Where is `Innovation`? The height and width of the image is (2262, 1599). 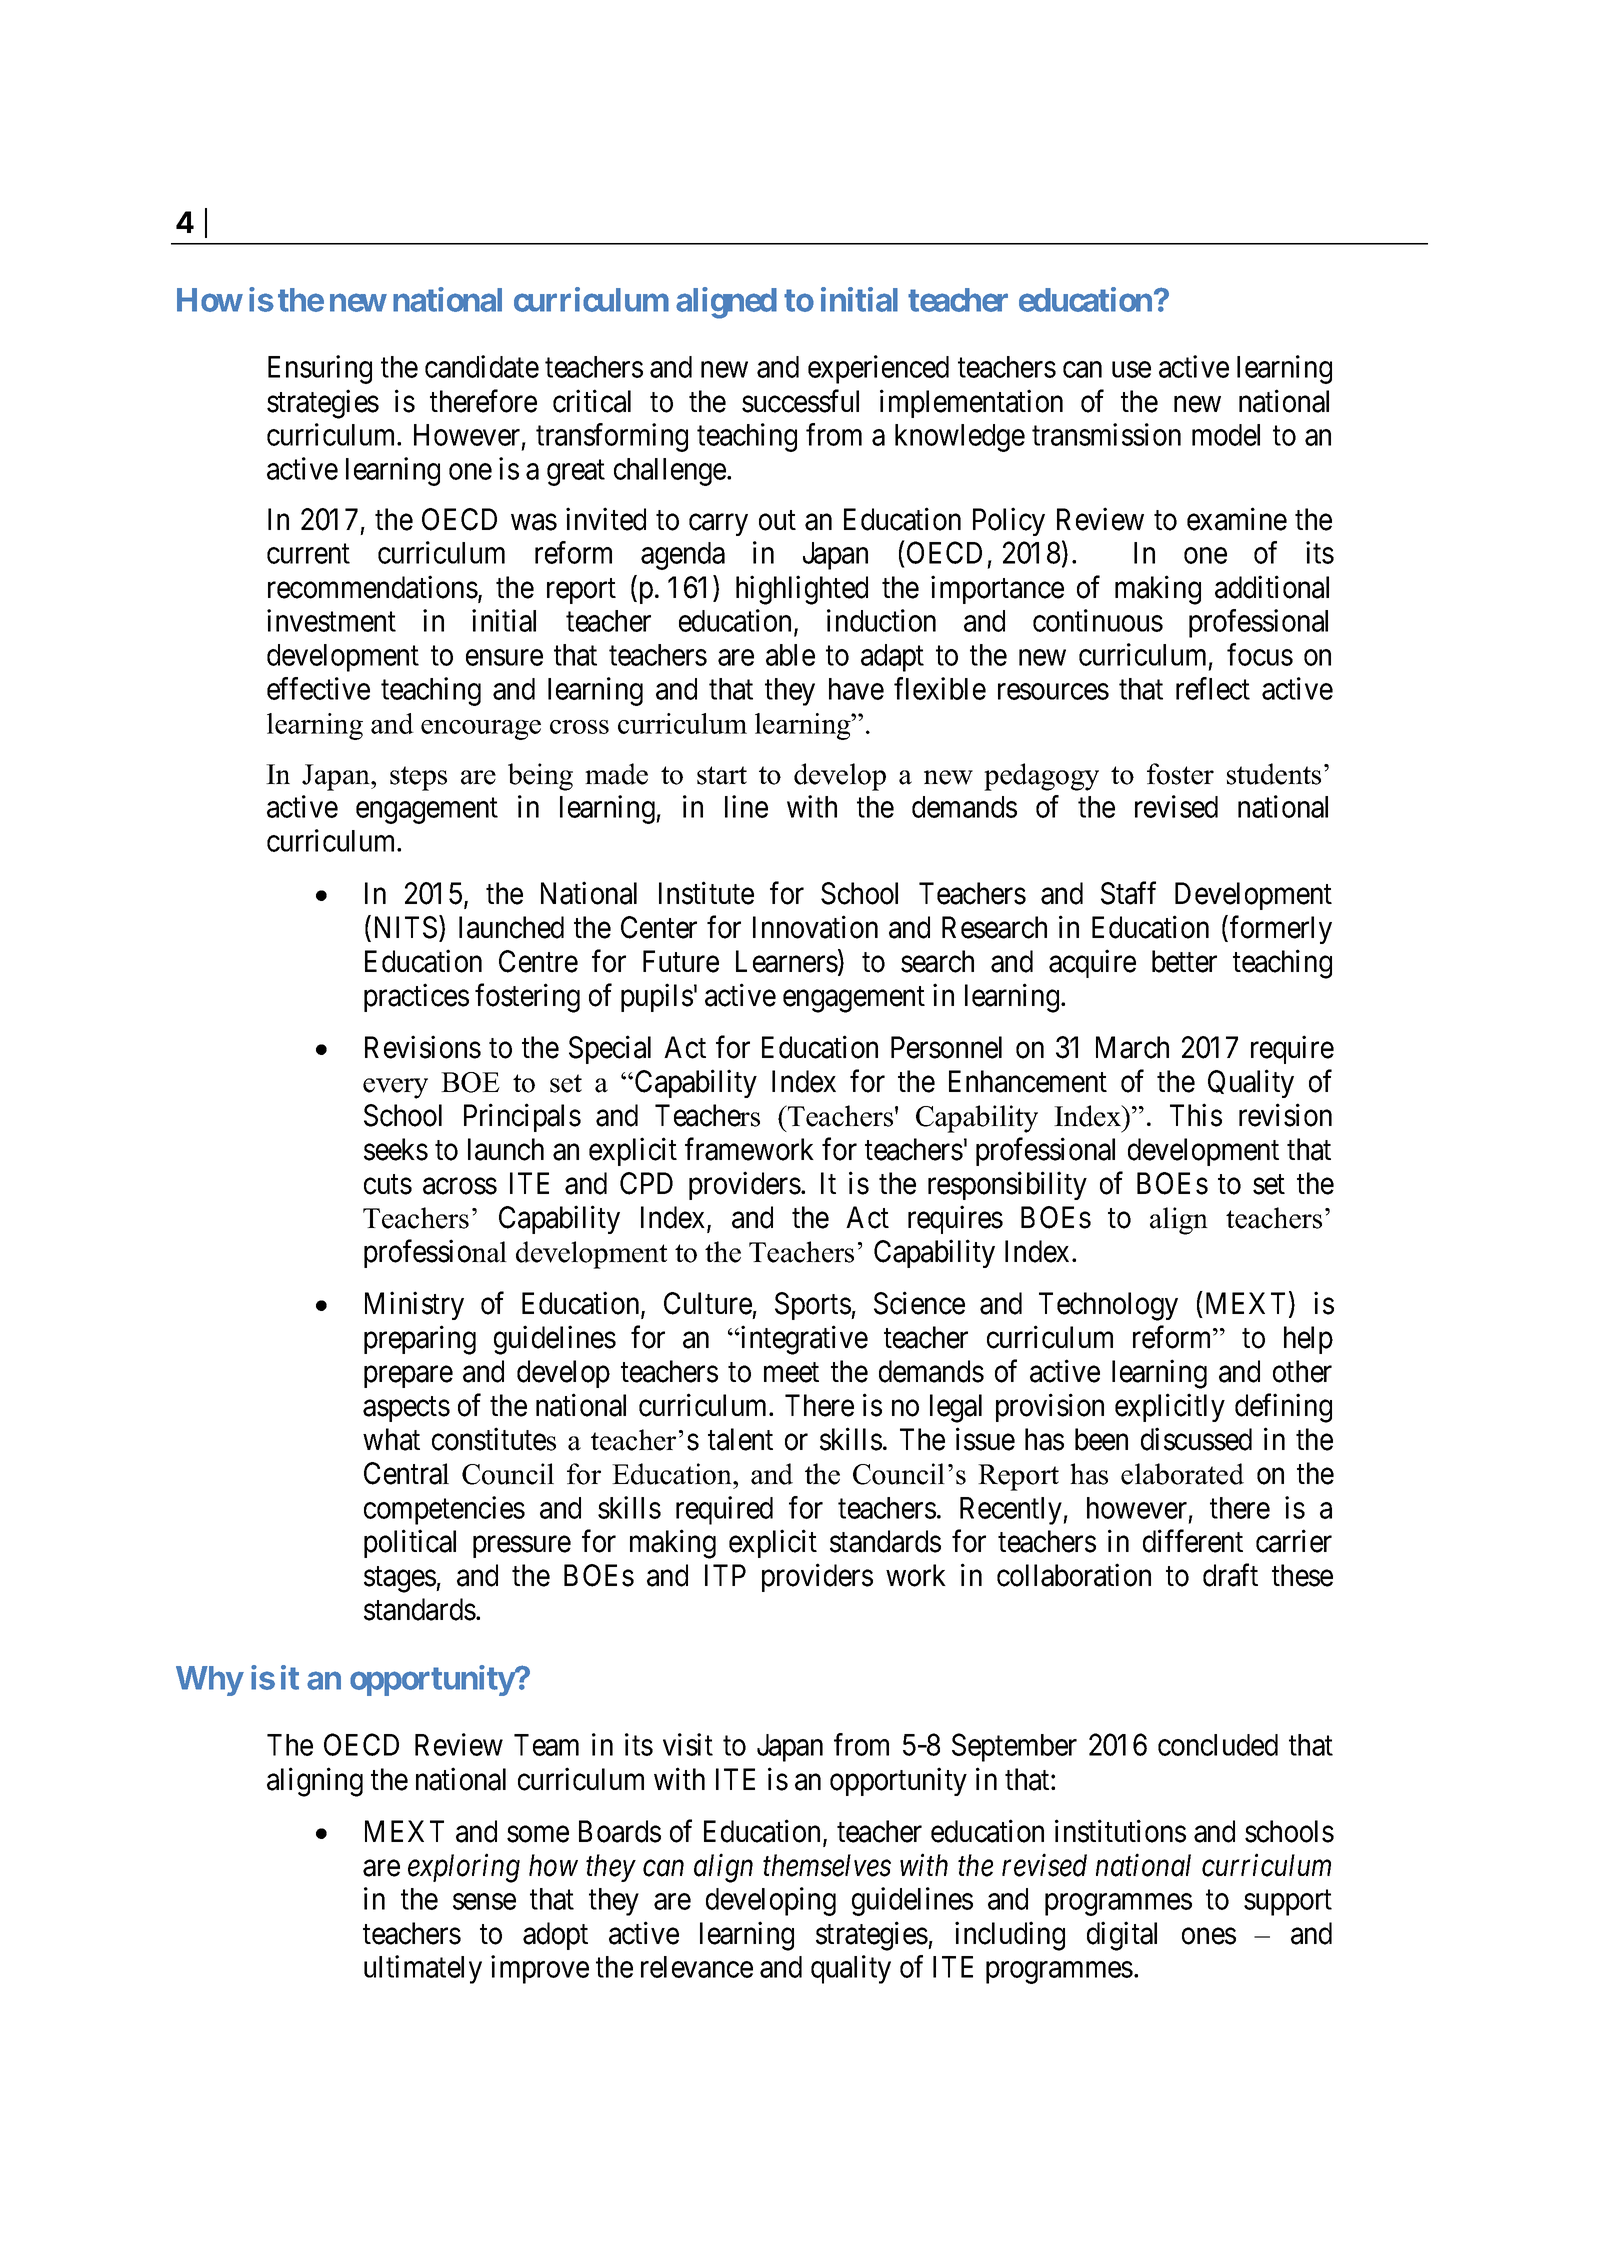 Innovation is located at coordinates (815, 927).
